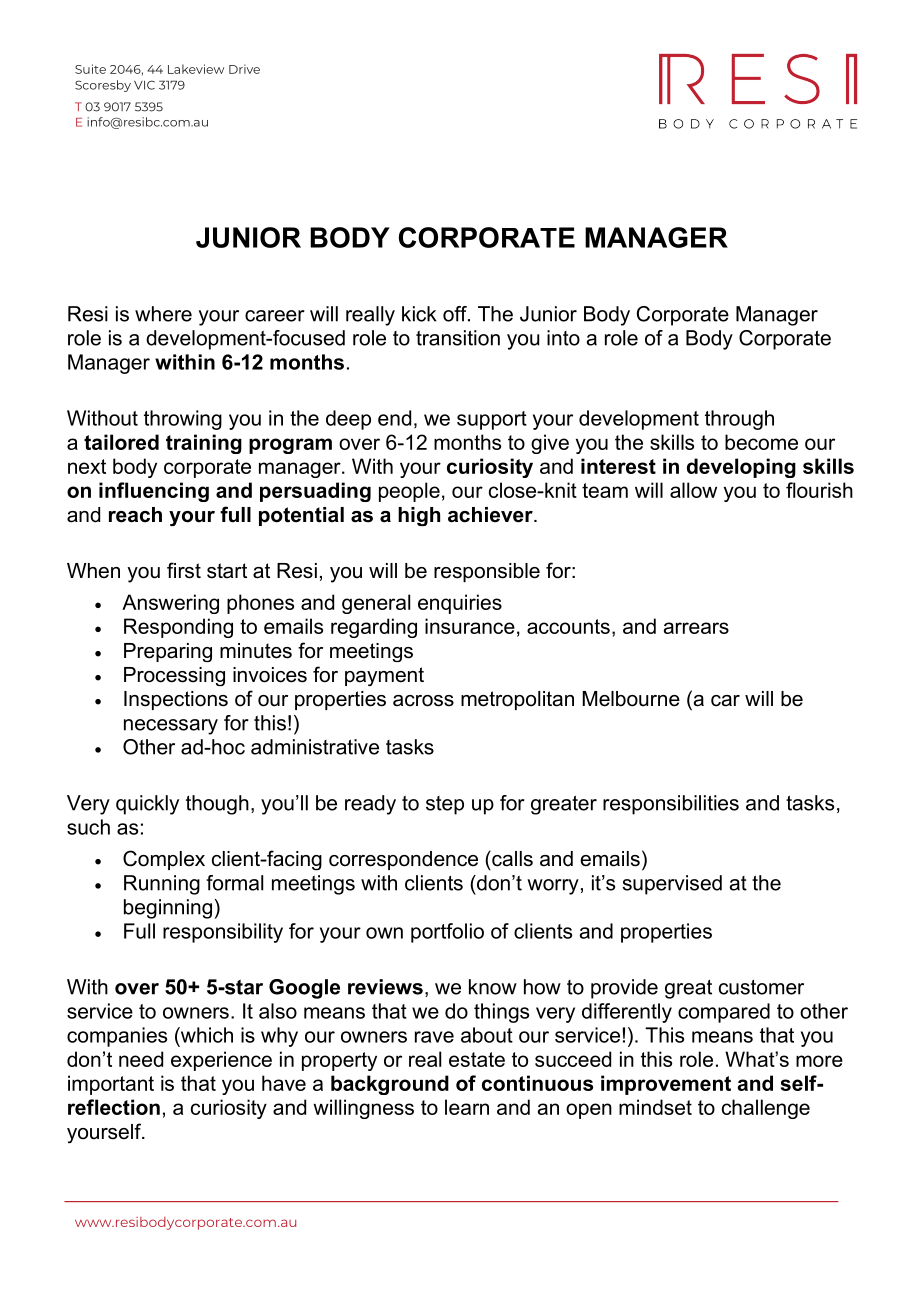 This image has width=924, height=1307. I want to click on need, so click(141, 1059).
